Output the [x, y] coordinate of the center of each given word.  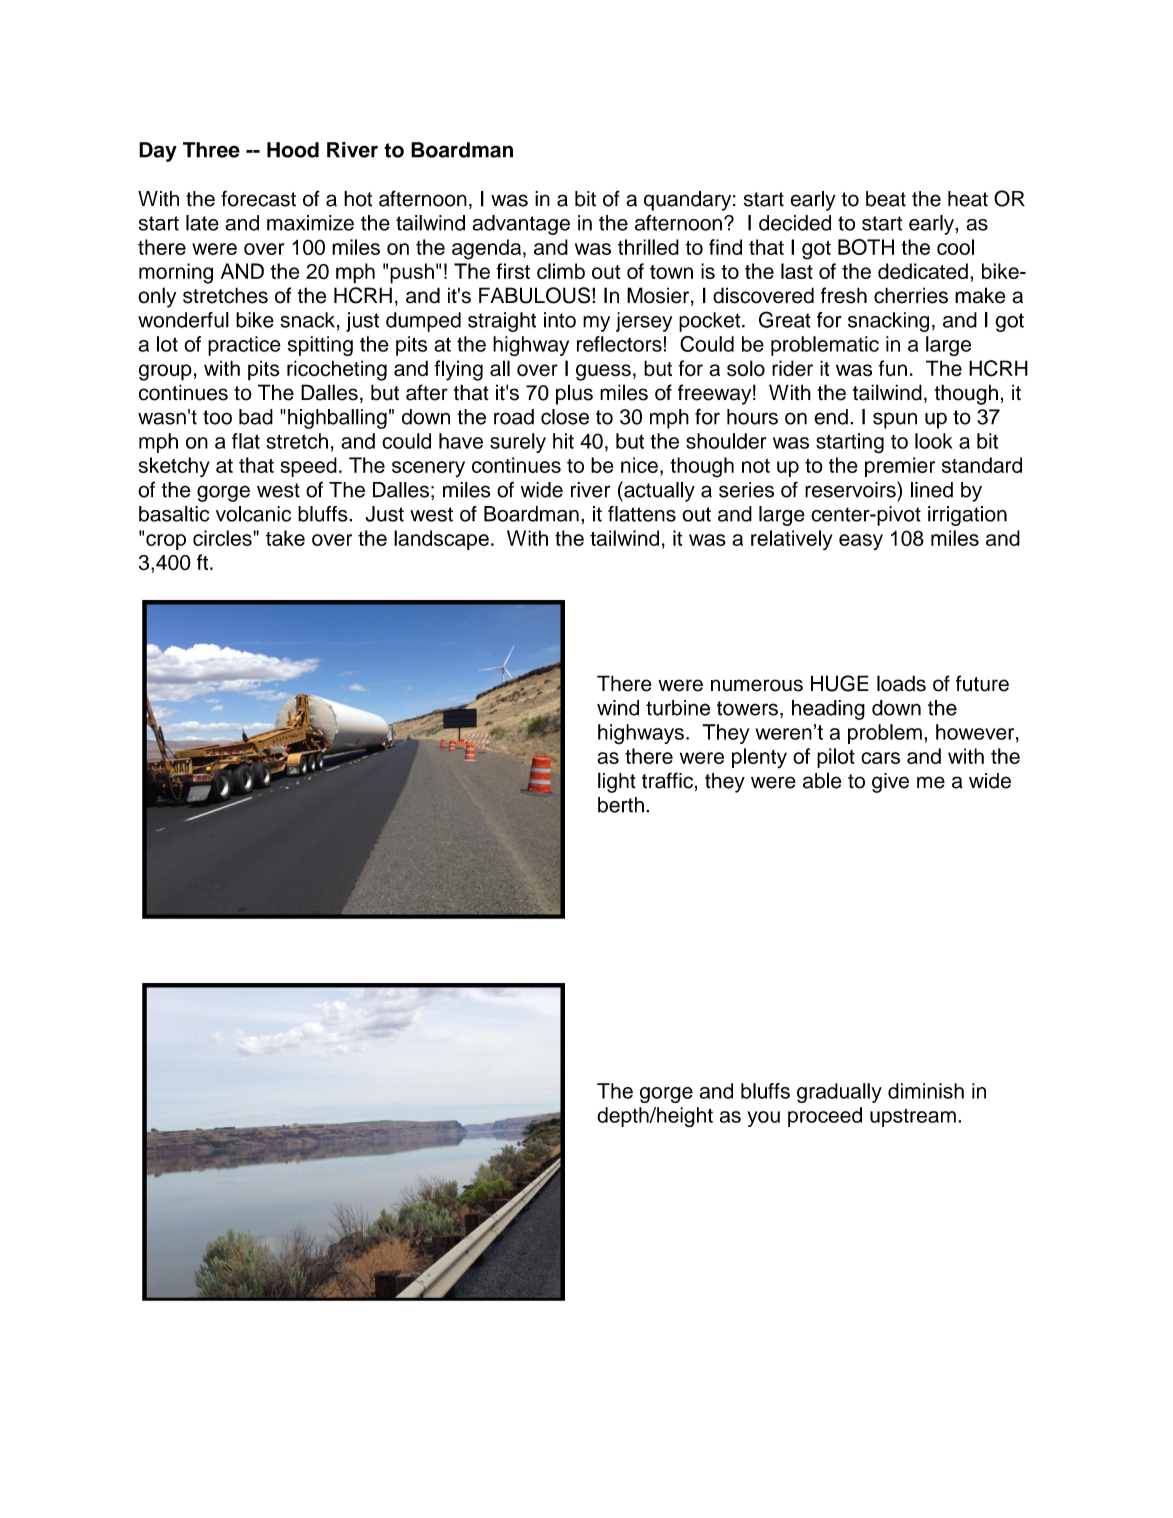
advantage [521, 225]
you [763, 1119]
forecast [258, 198]
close [565, 417]
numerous [757, 685]
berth [621, 805]
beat [886, 199]
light [617, 782]
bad [256, 417]
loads [901, 683]
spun [895, 420]
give [890, 783]
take [285, 538]
